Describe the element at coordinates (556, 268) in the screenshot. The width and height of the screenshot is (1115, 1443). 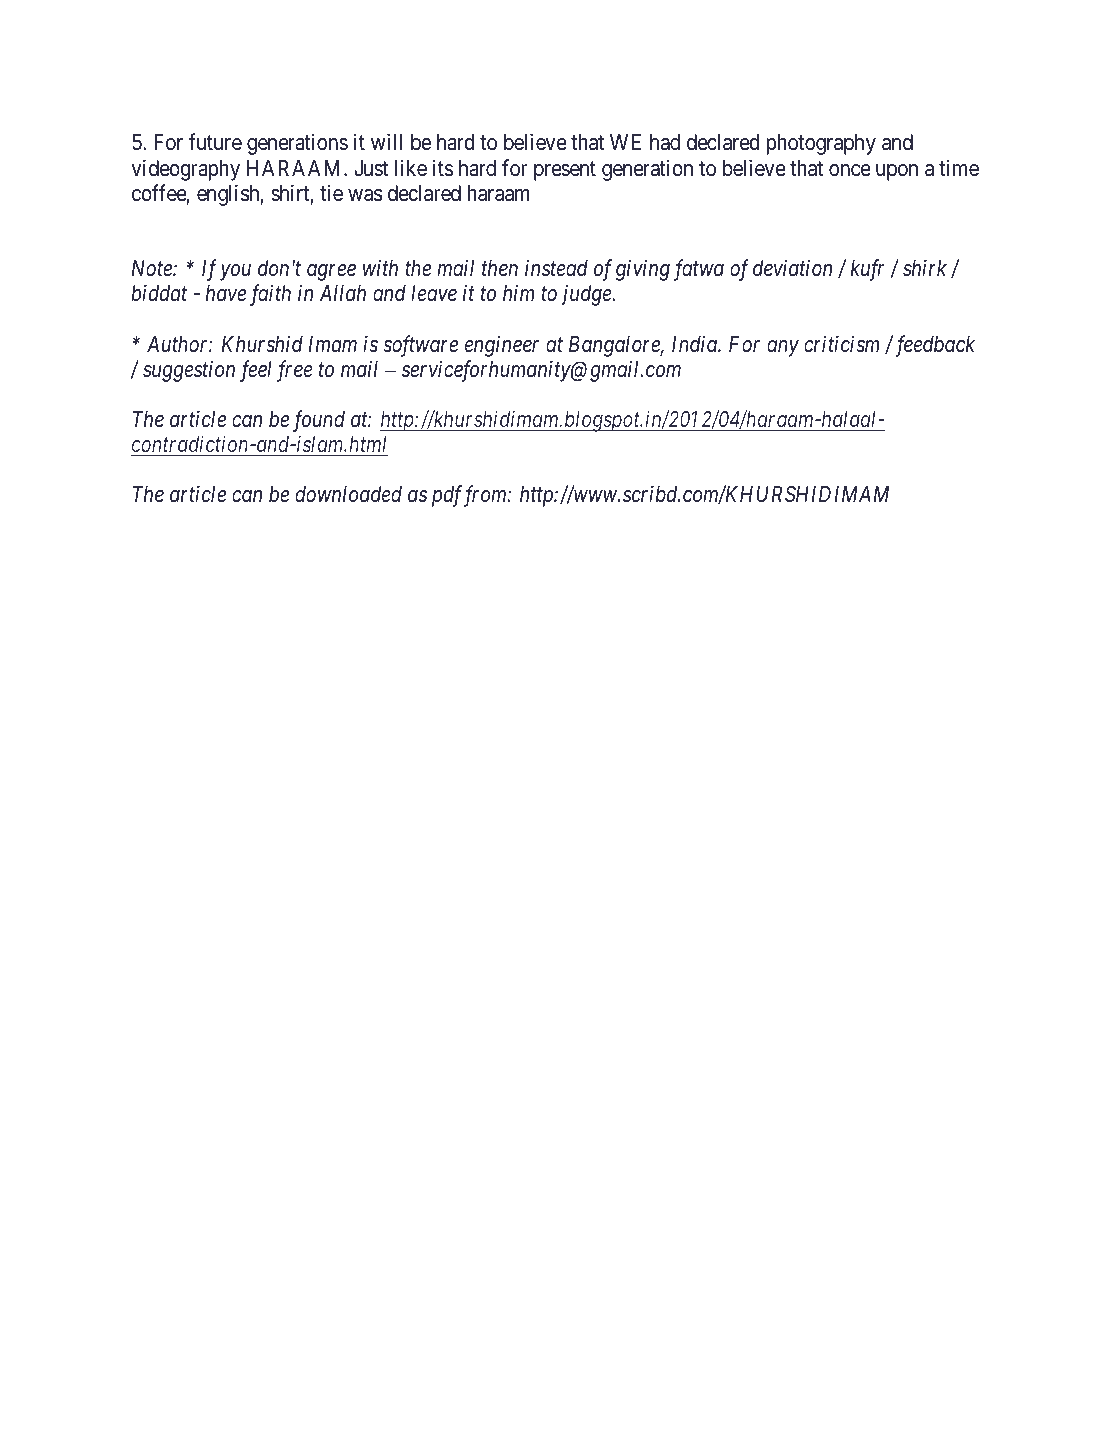
I see `instead` at that location.
